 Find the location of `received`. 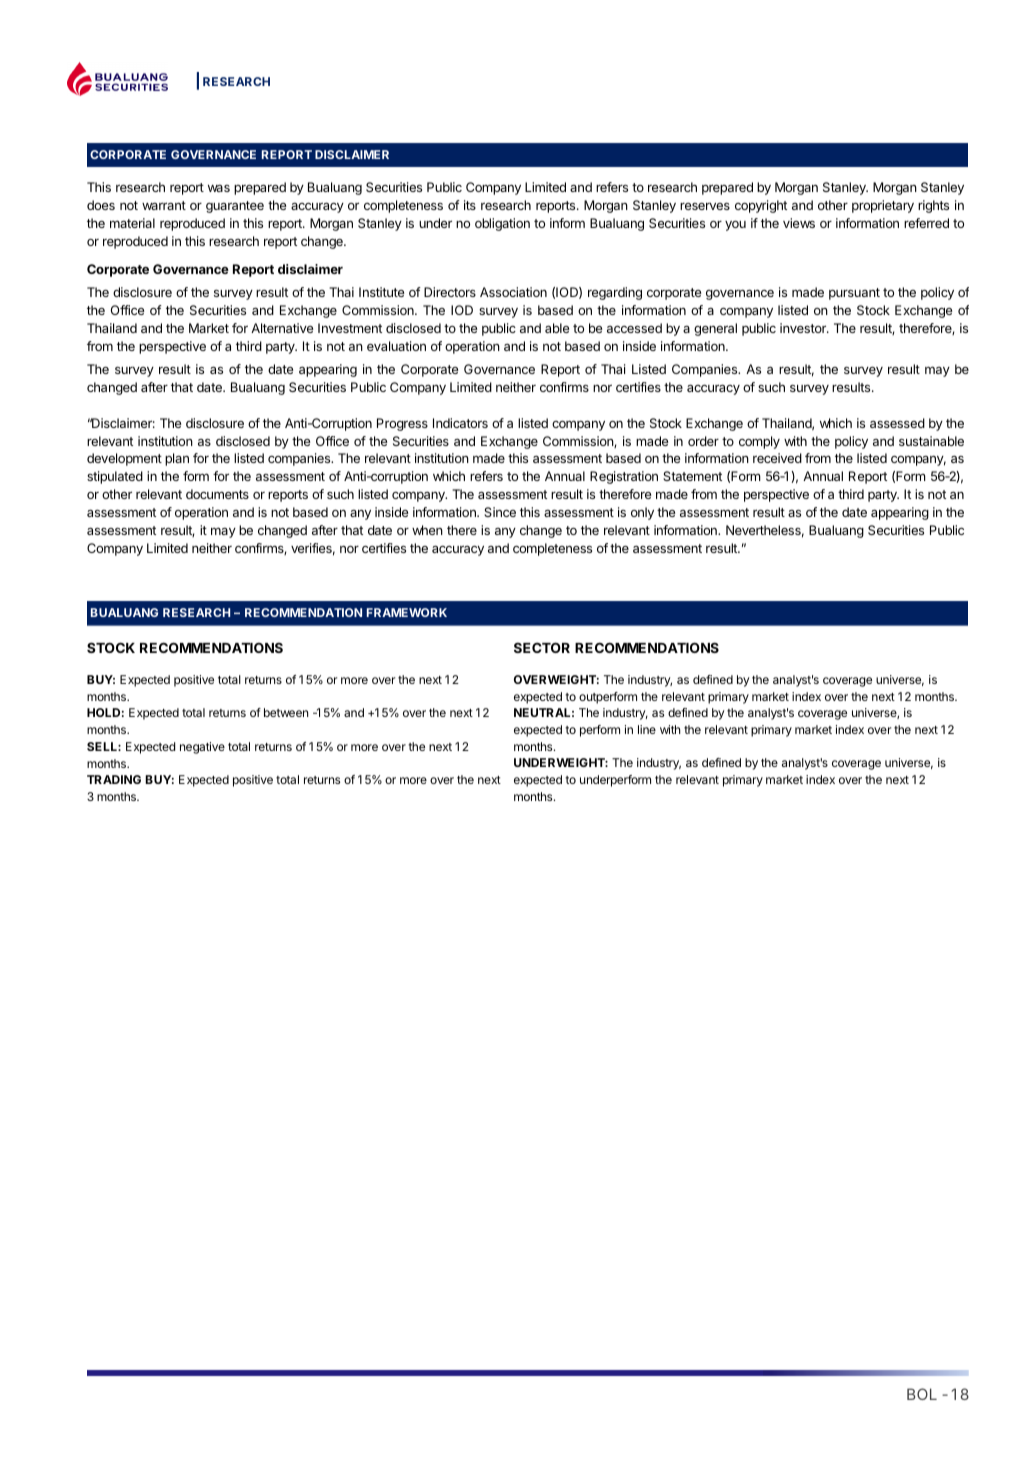

received is located at coordinates (777, 458).
